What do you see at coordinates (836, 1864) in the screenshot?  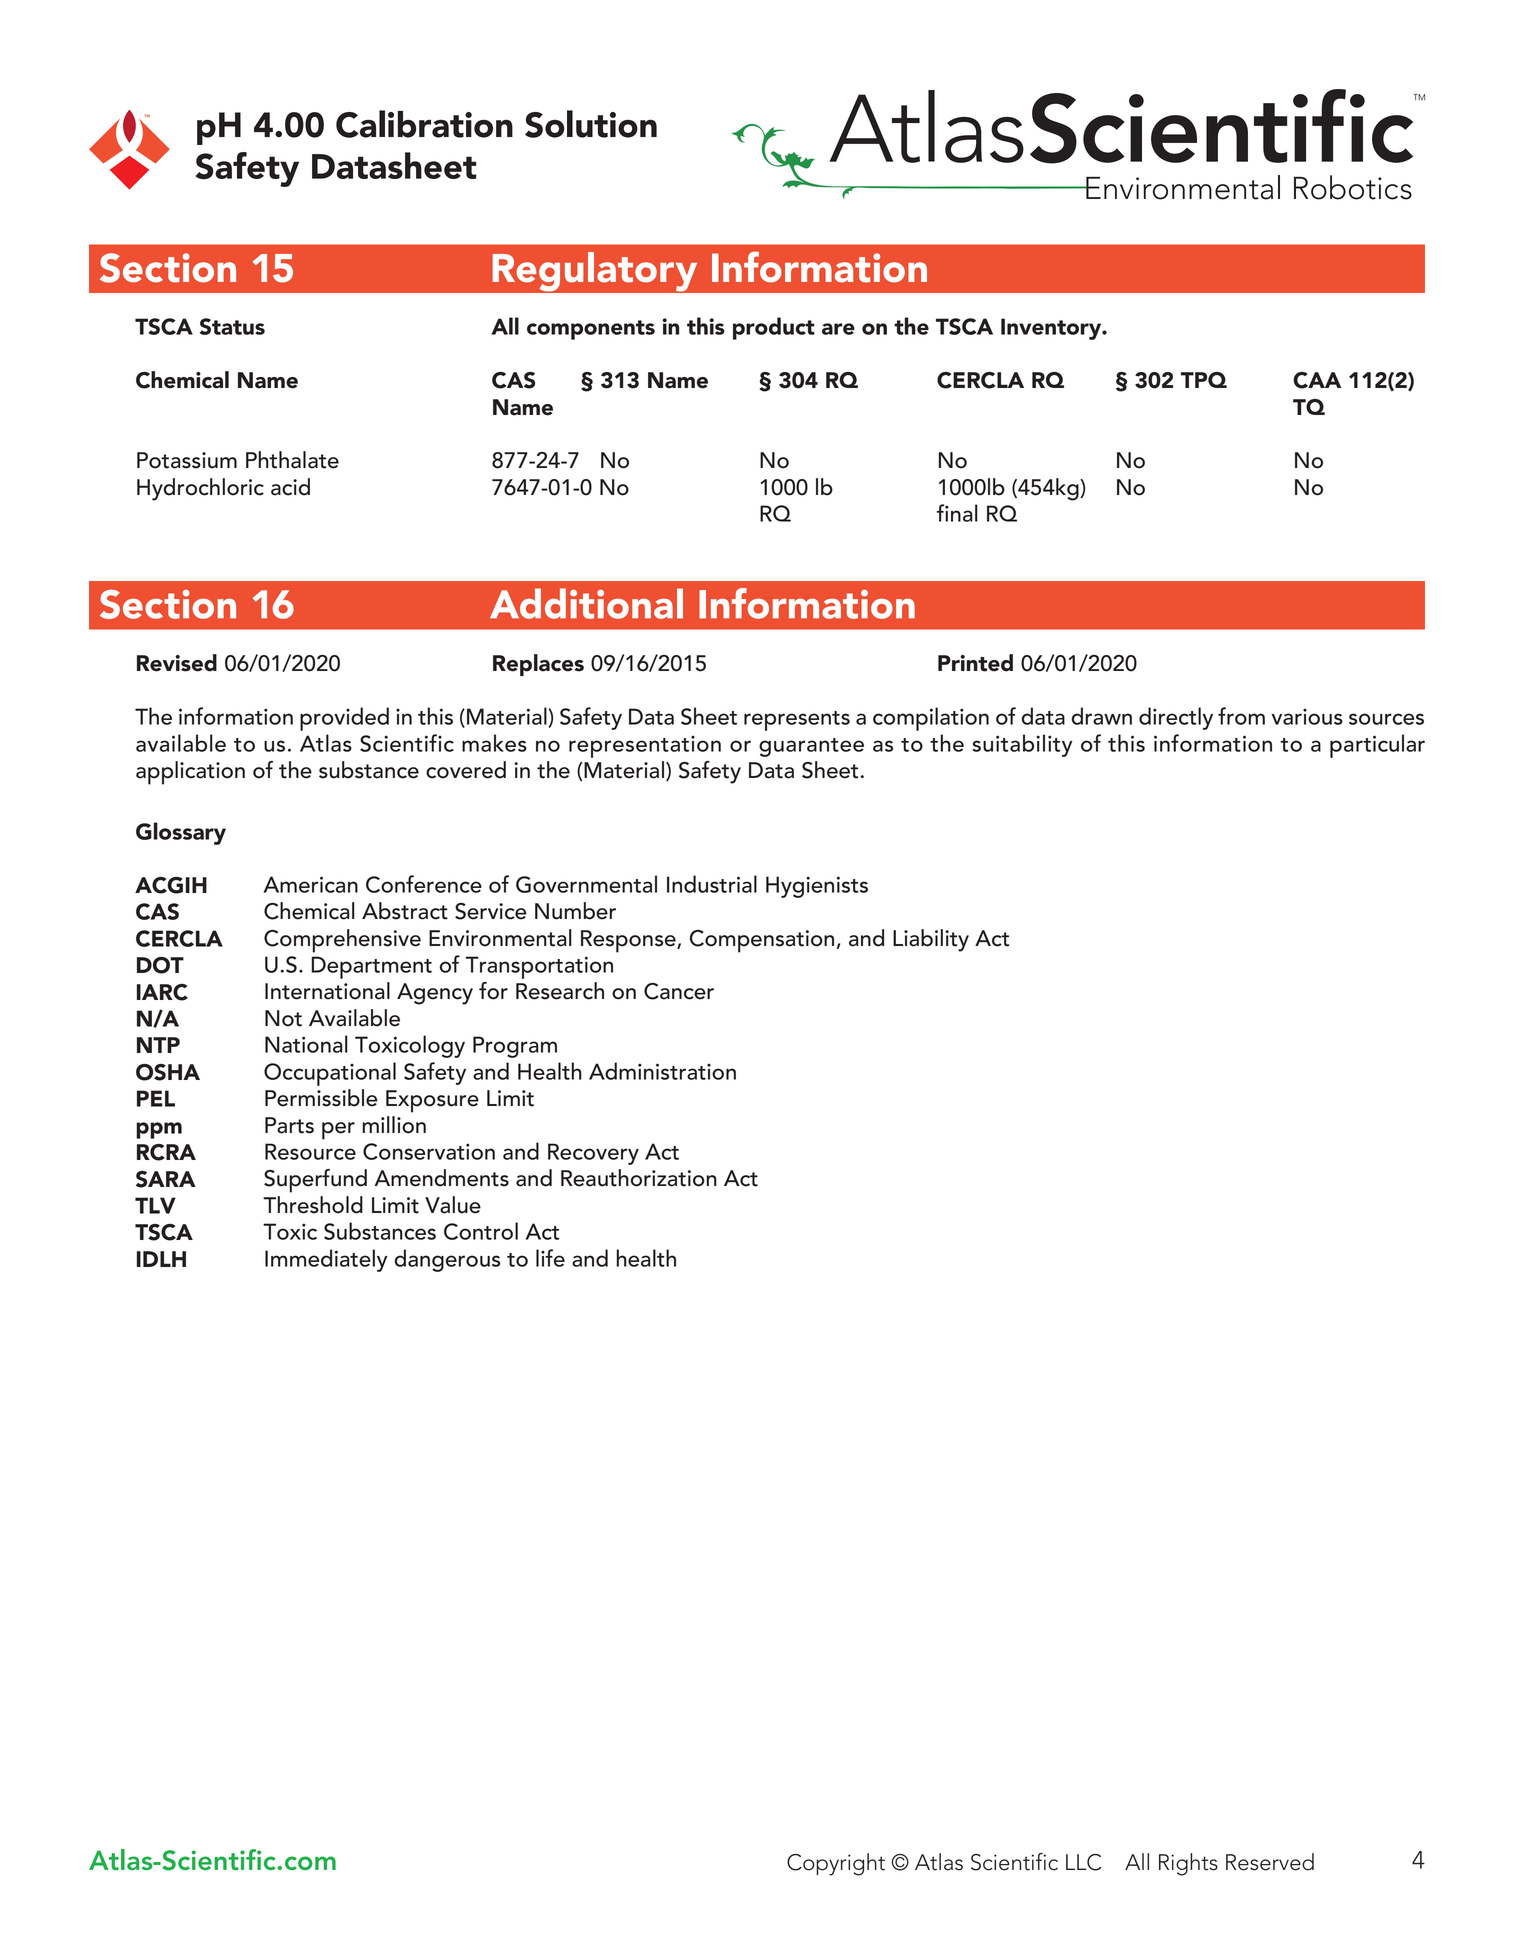 I see `Copyright` at bounding box center [836, 1864].
